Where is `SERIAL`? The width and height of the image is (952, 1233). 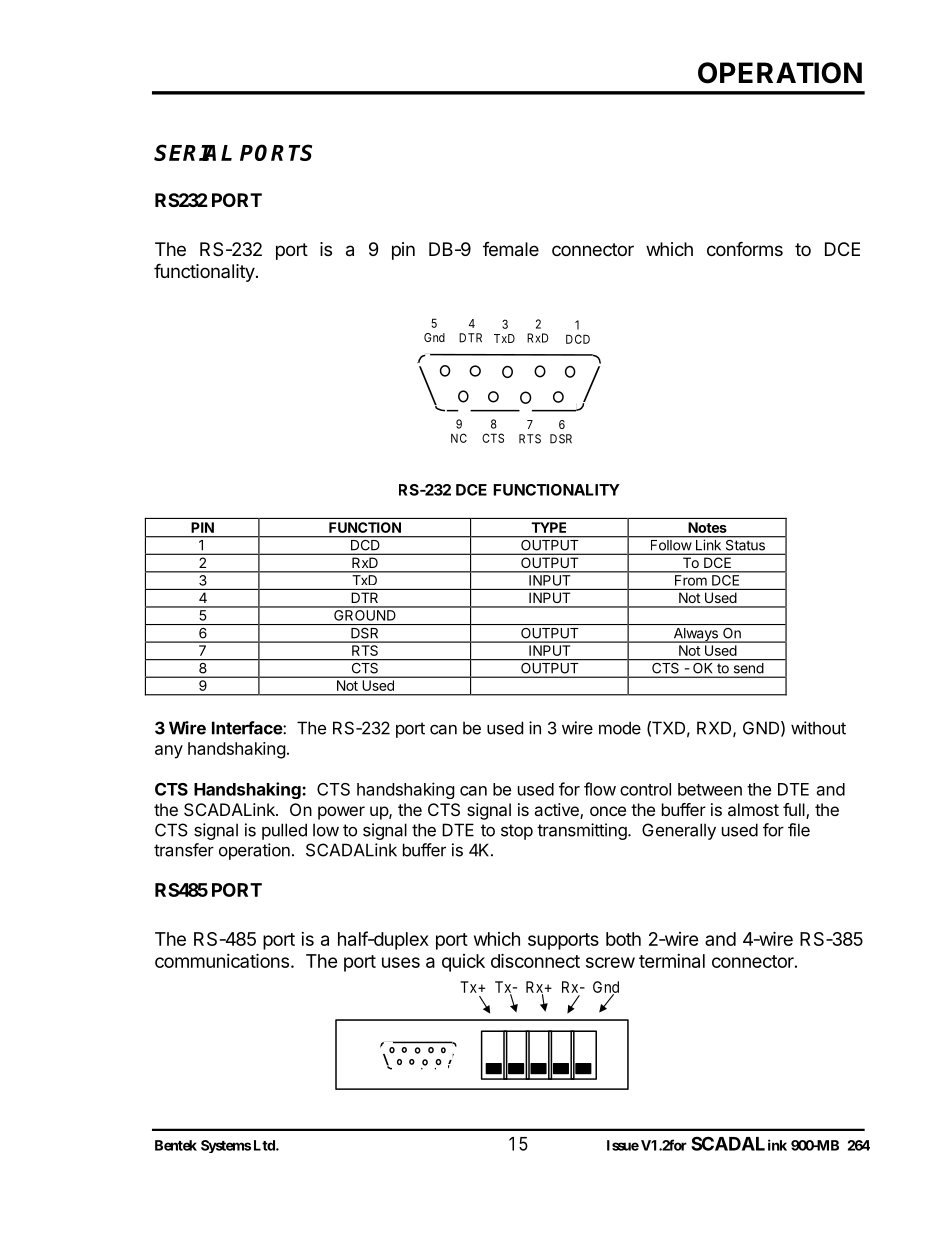
SERIAL is located at coordinates (193, 152).
